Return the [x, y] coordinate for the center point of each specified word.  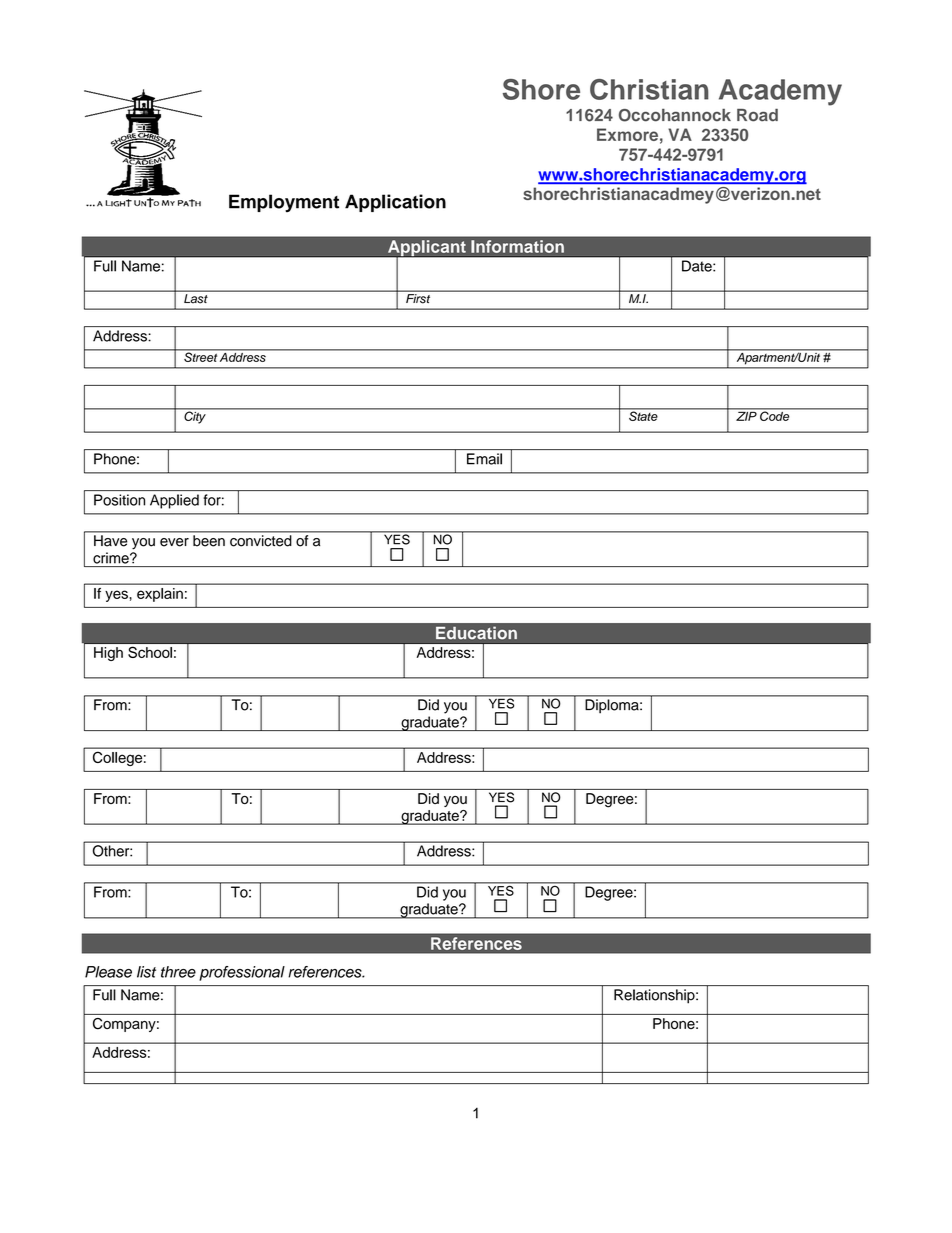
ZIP [746, 416]
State [643, 415]
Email [484, 459]
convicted [260, 540]
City [195, 416]
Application [395, 203]
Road [757, 115]
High [108, 654]
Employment [284, 203]
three [178, 972]
